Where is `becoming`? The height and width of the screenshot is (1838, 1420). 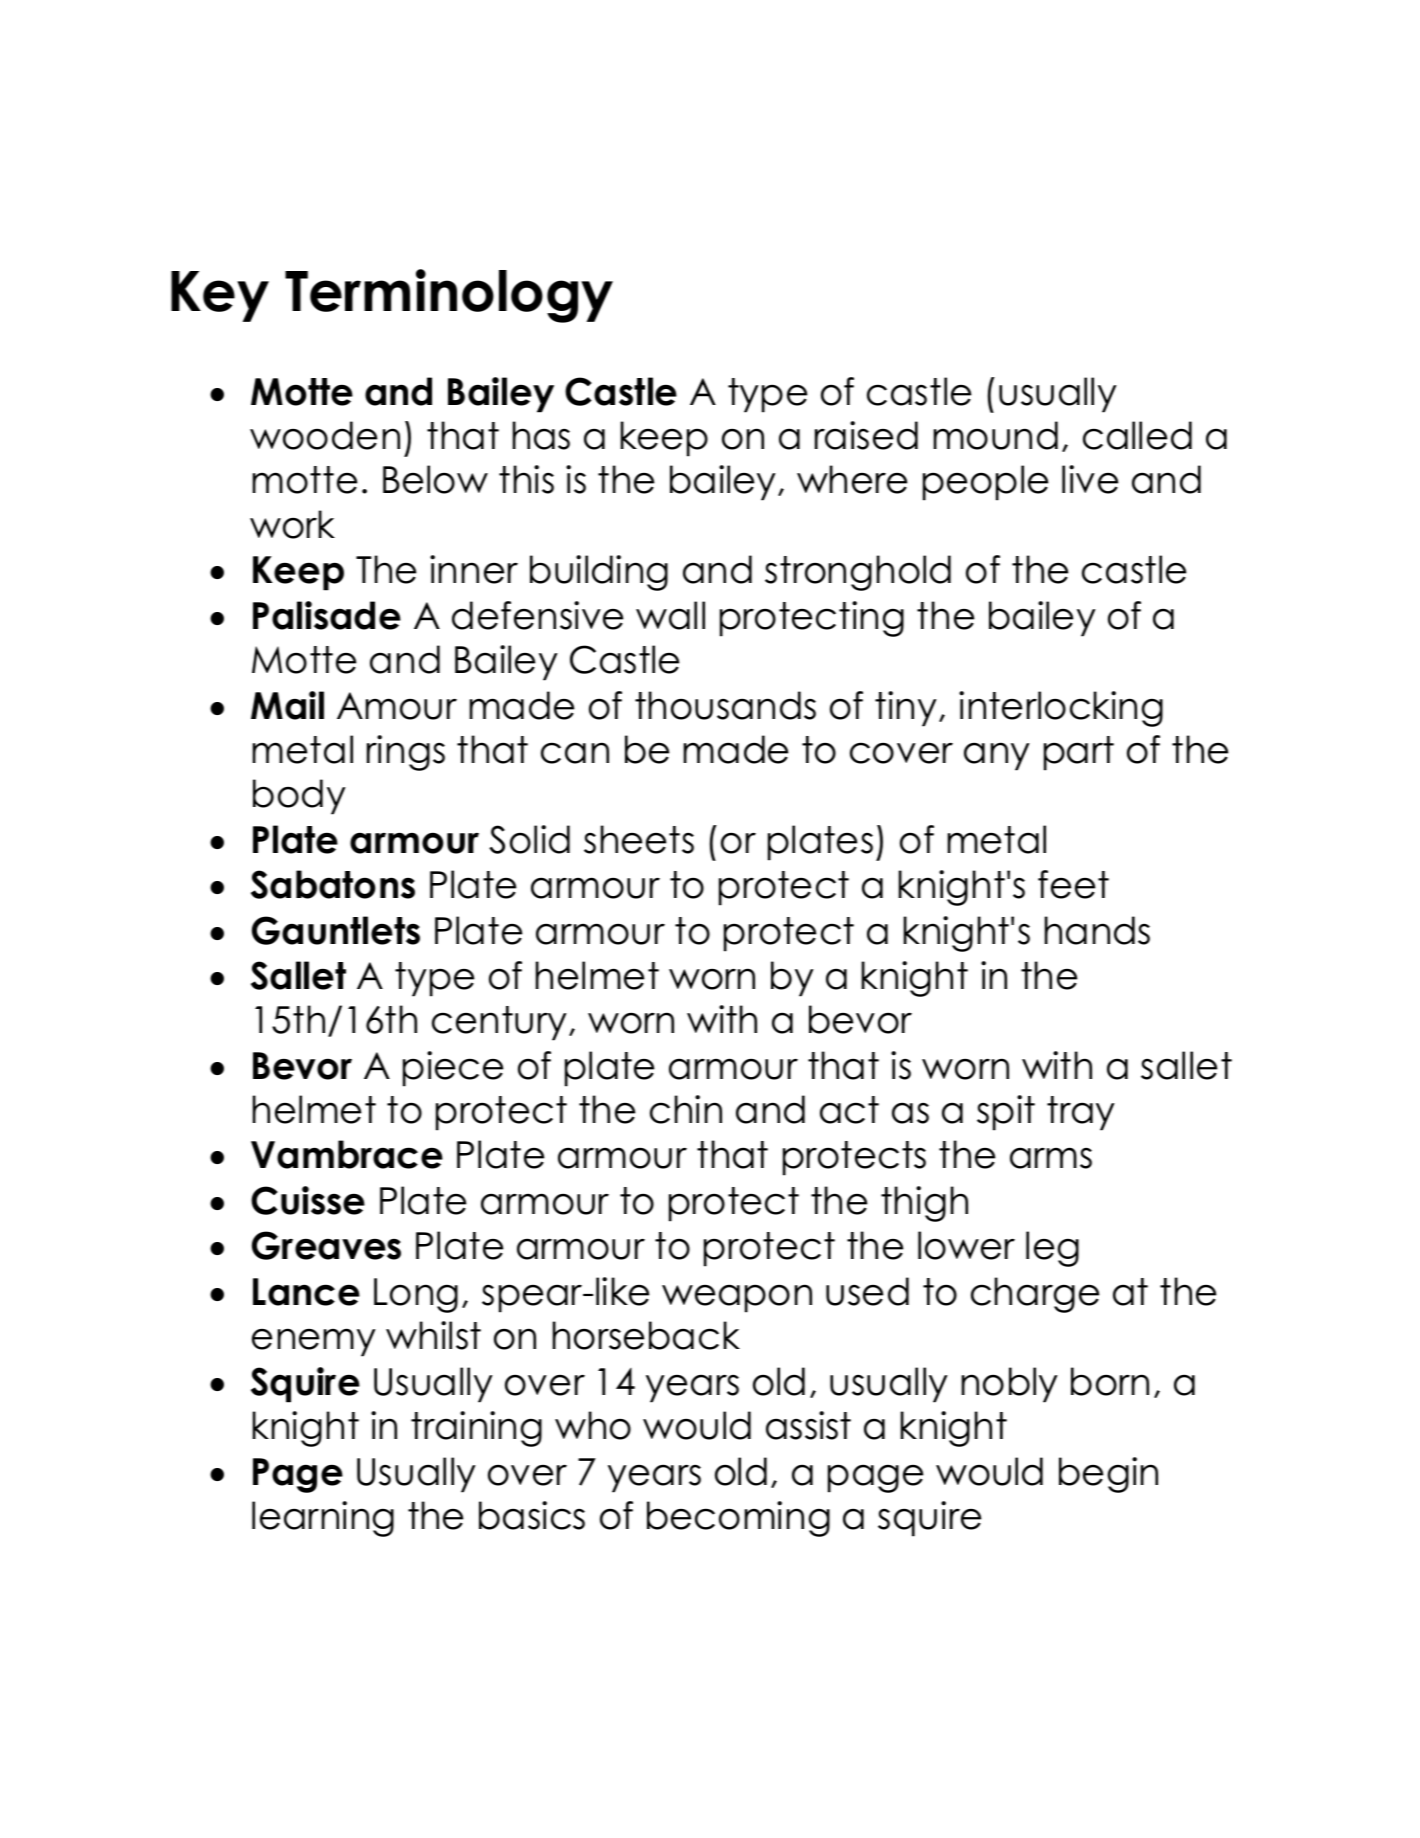
becoming is located at coordinates (738, 1519).
